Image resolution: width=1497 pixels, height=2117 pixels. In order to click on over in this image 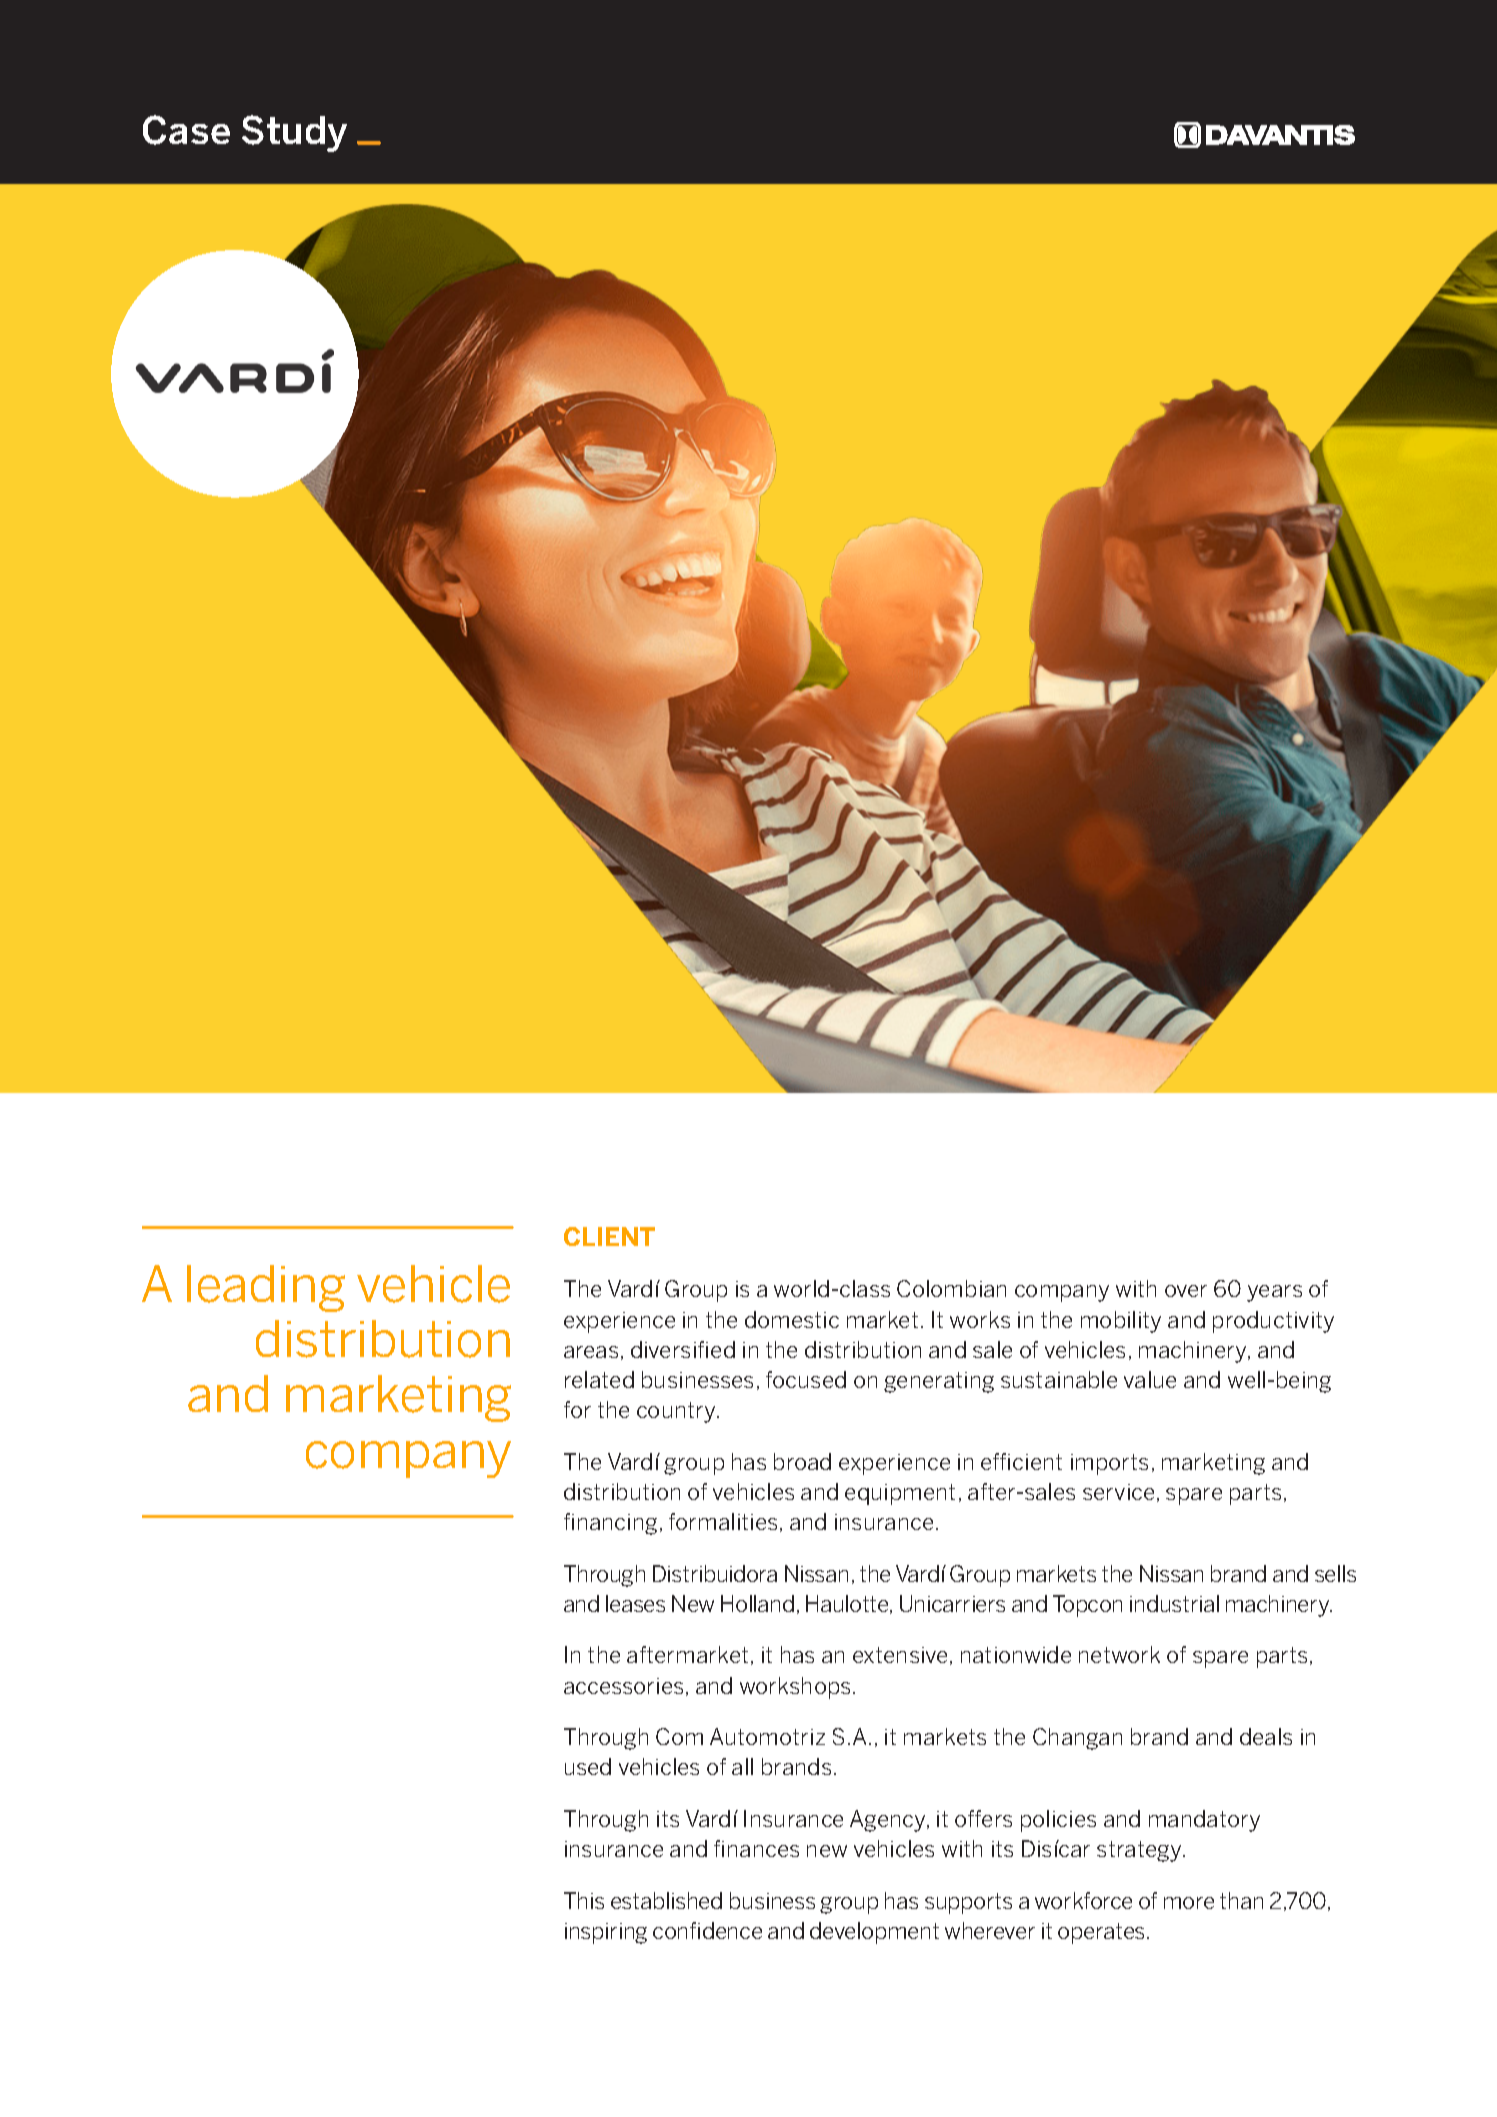, I will do `click(1186, 1291)`.
